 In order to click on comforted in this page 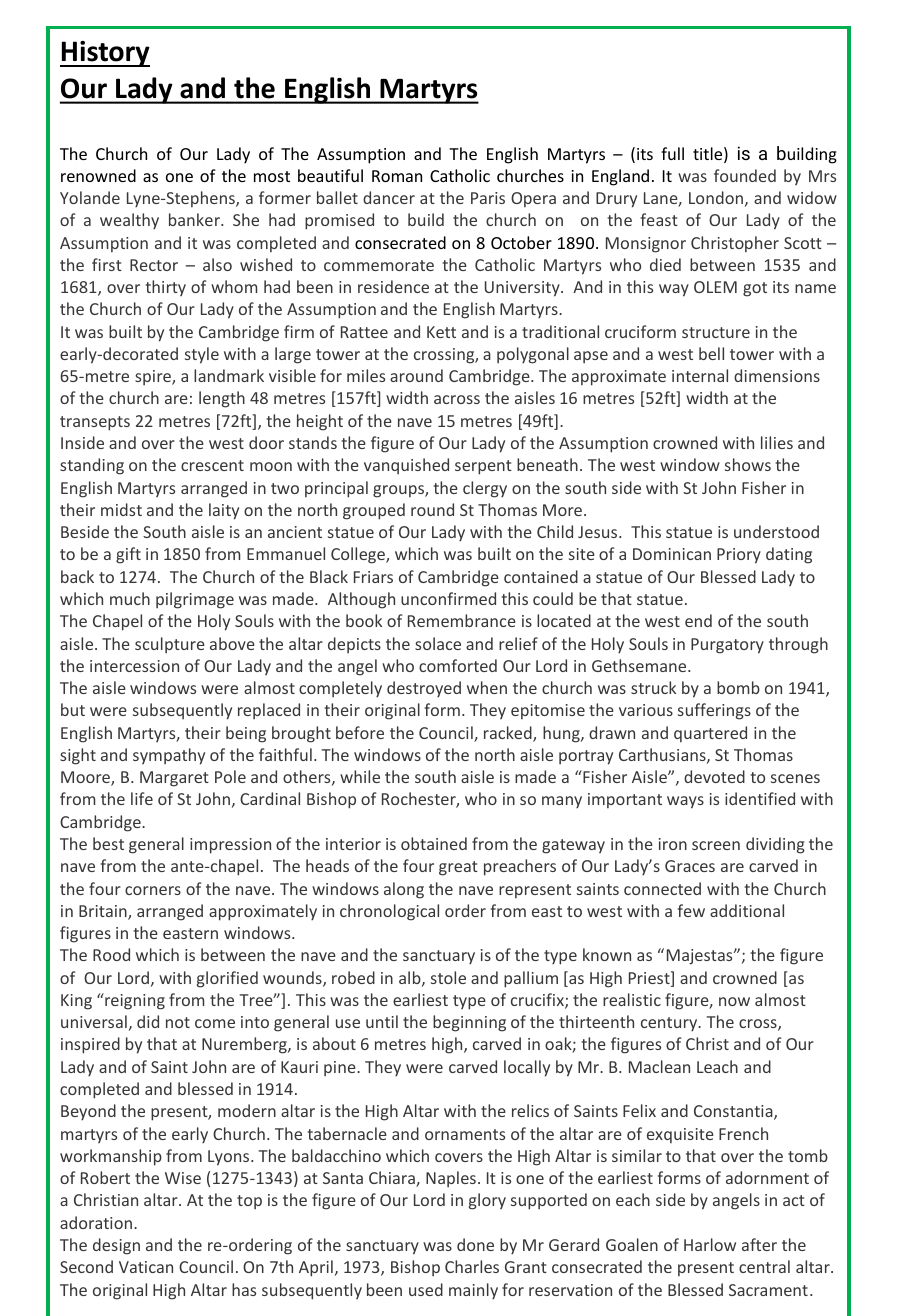, I will do `click(458, 665)`.
